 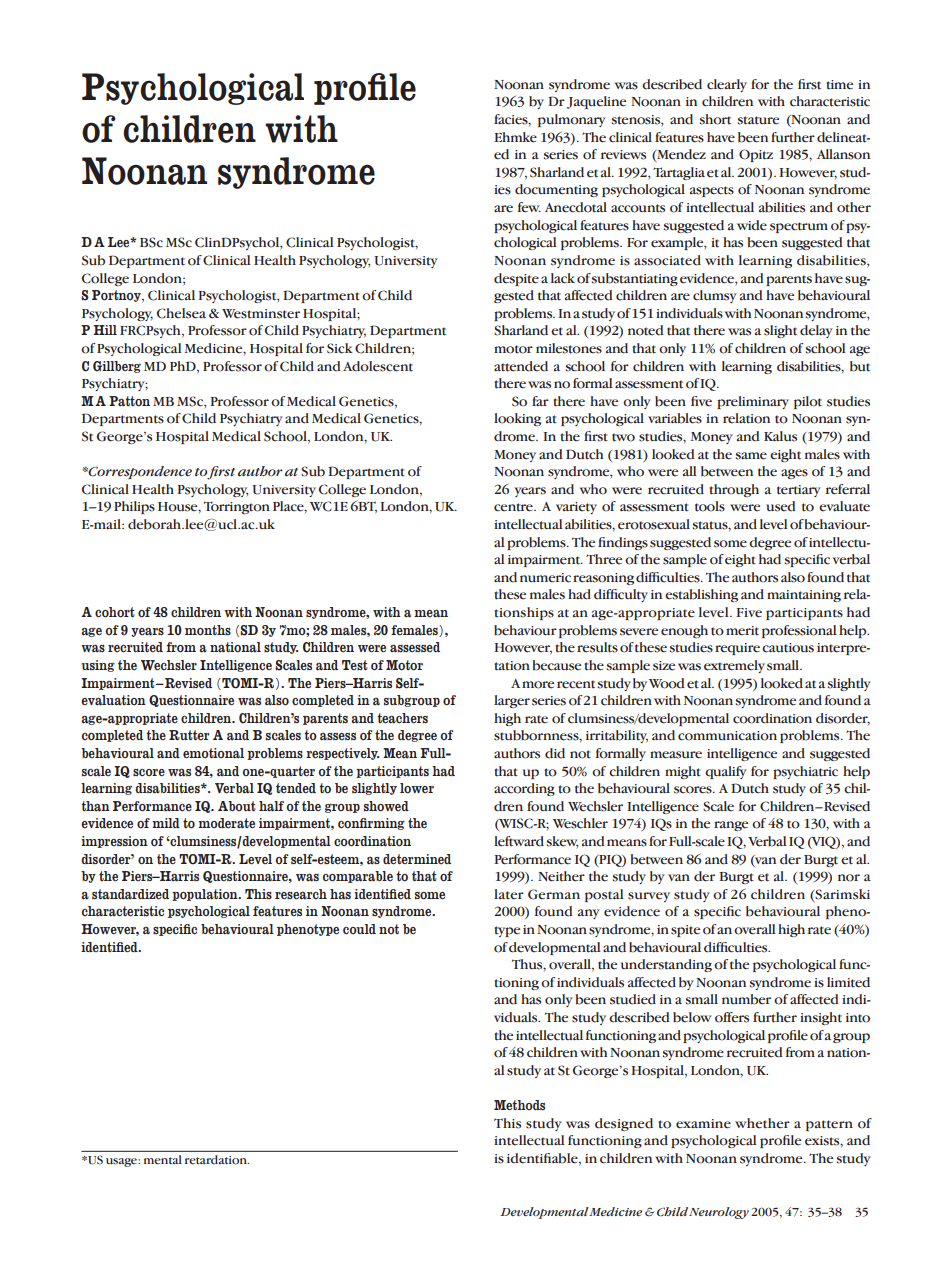 What do you see at coordinates (572, 120) in the image?
I see `pulmonary` at bounding box center [572, 120].
